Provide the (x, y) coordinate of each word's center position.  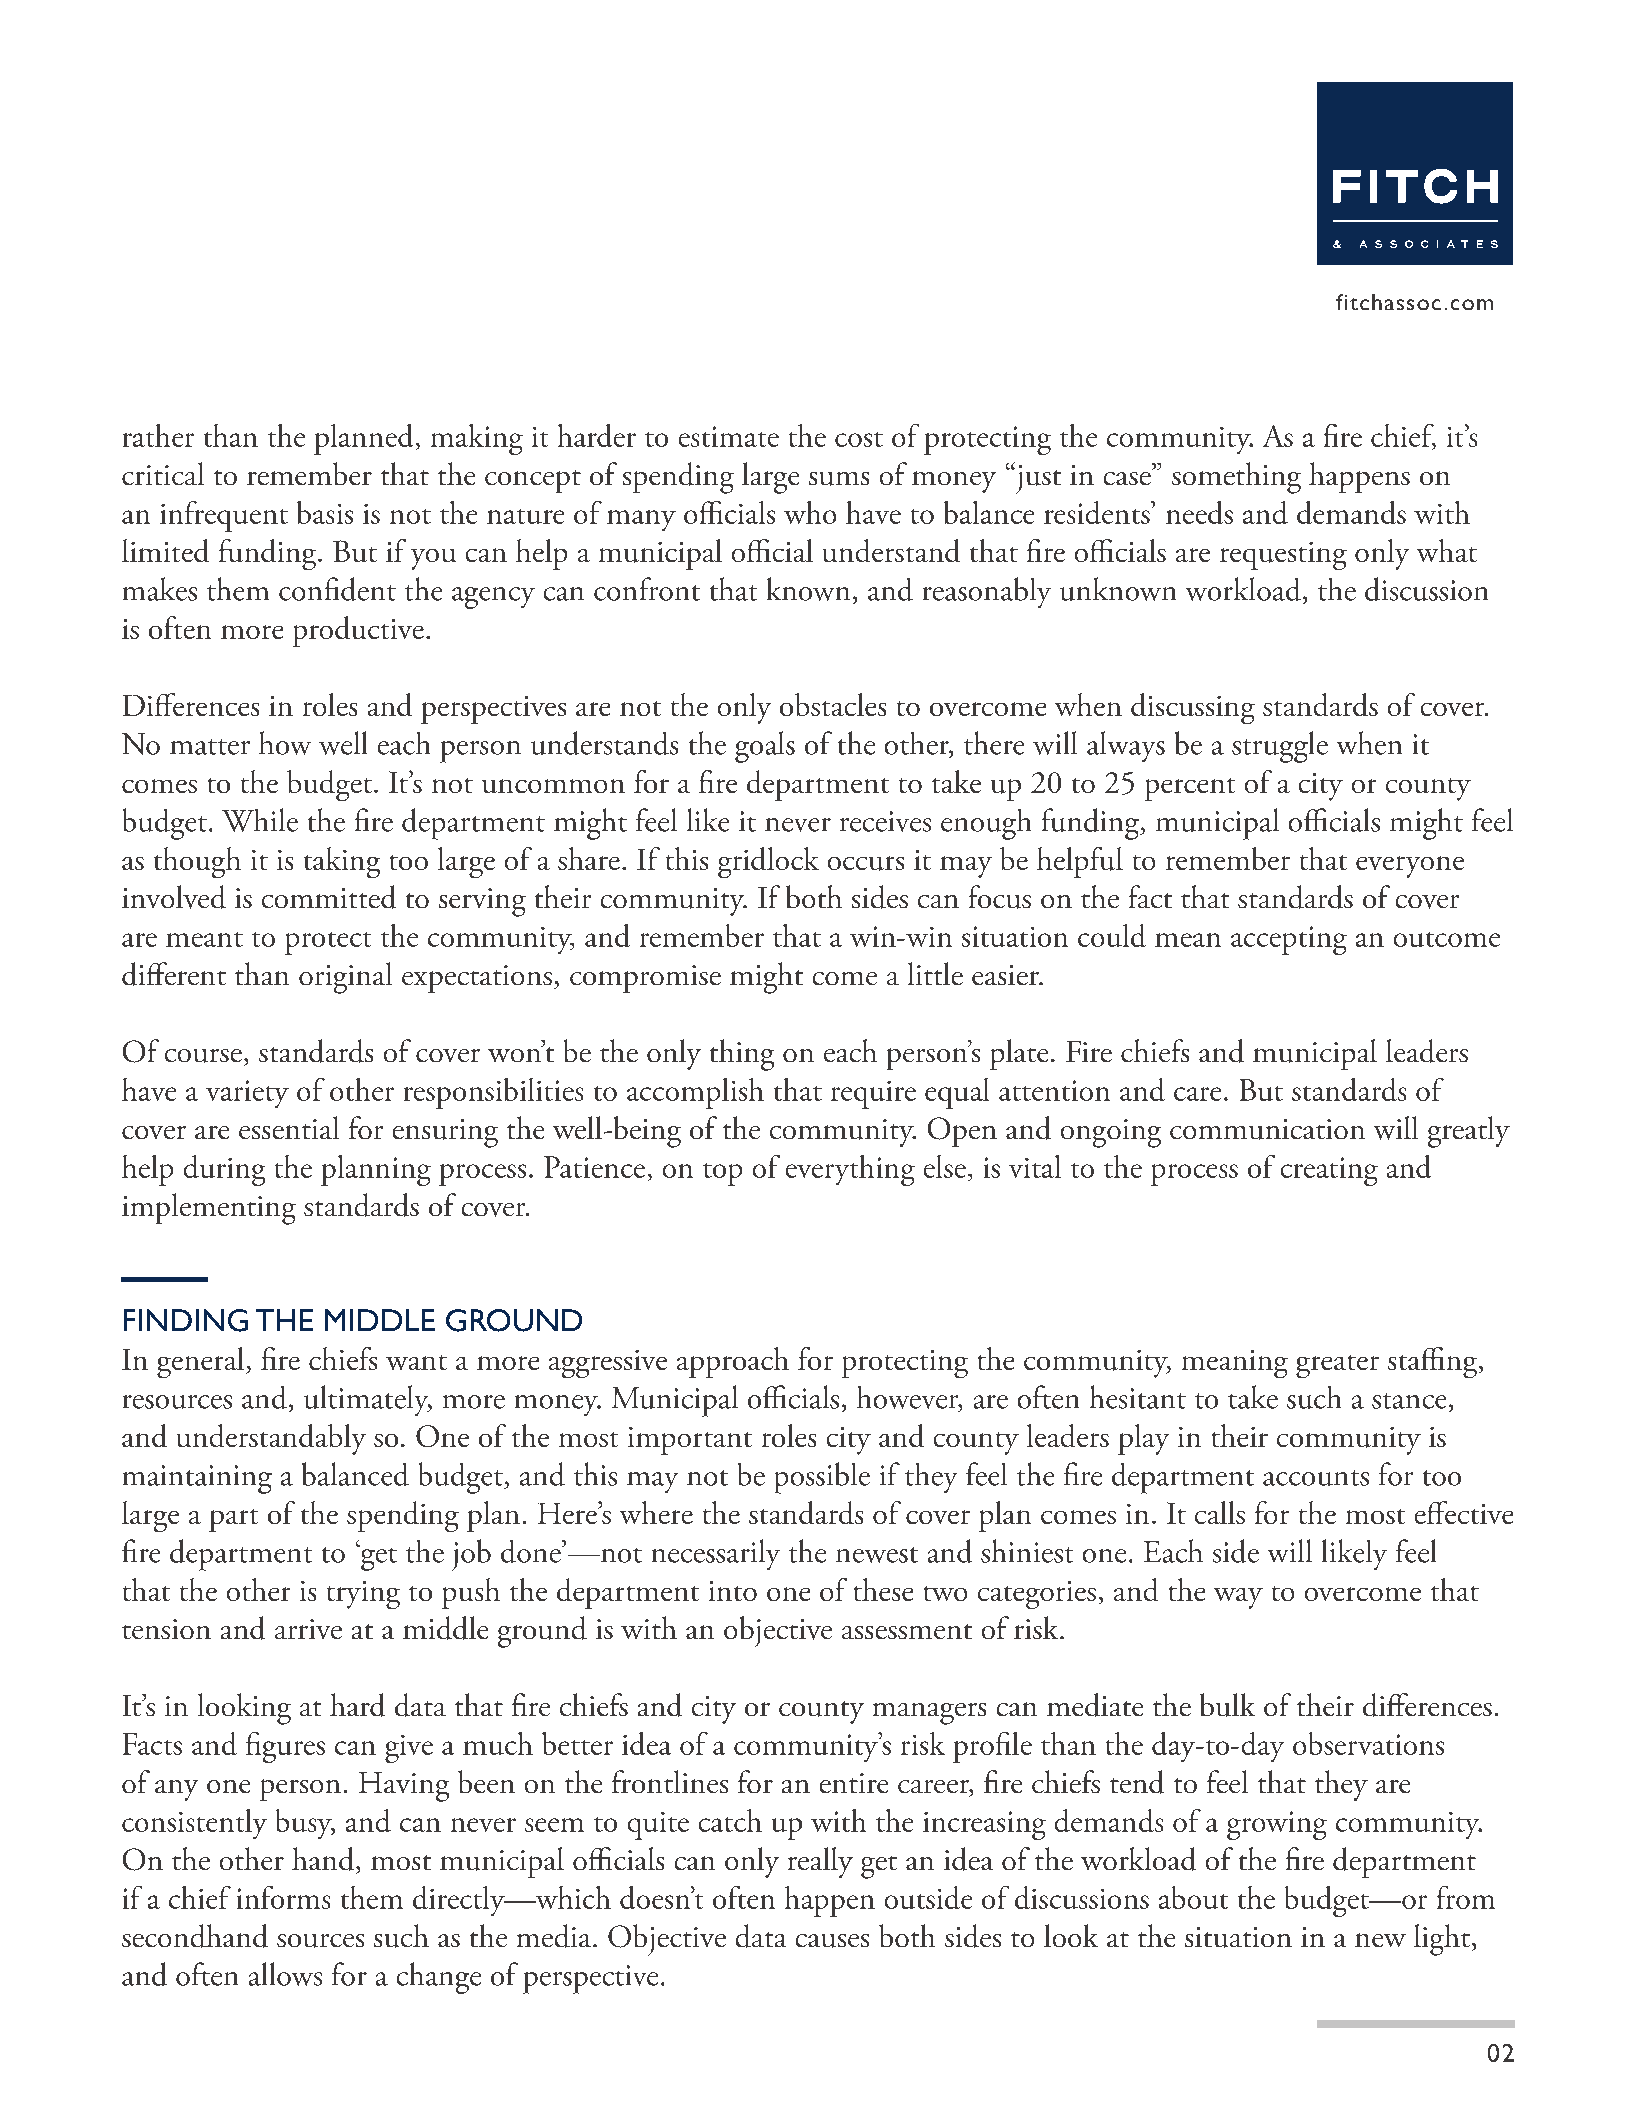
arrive (308, 1629)
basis (325, 512)
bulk (1227, 1705)
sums (839, 479)
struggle (1280, 747)
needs (1199, 512)
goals (765, 747)
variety (247, 1094)
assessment (907, 1631)
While (260, 820)
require (873, 1095)
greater (1337, 1366)
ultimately (367, 1400)
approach (733, 1362)
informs (283, 1897)
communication (1267, 1129)
